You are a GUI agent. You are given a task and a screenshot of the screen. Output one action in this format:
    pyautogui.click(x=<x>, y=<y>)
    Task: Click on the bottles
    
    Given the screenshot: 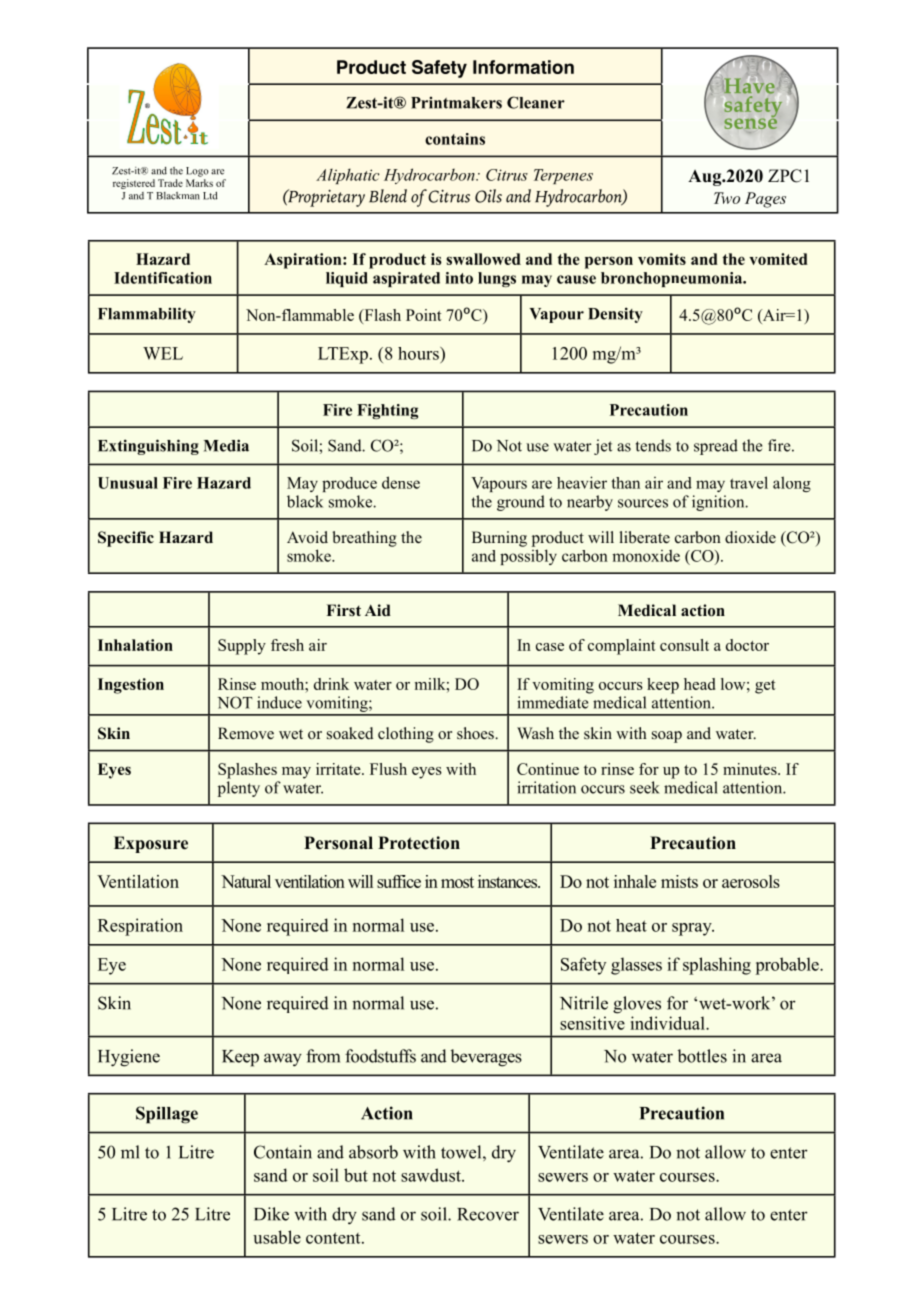 What is the action you would take?
    pyautogui.click(x=702, y=1056)
